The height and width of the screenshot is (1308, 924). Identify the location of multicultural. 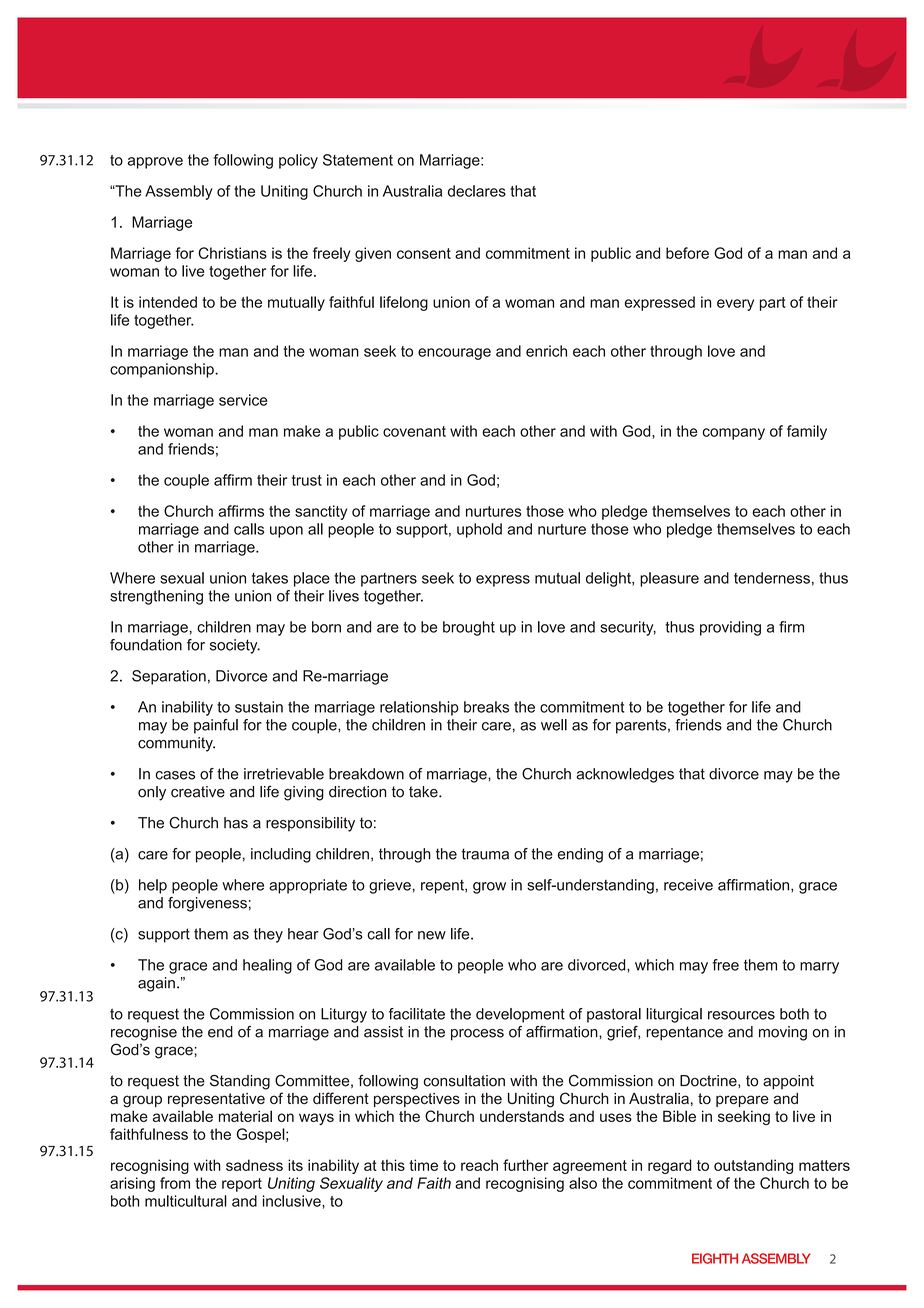
(186, 1201).
